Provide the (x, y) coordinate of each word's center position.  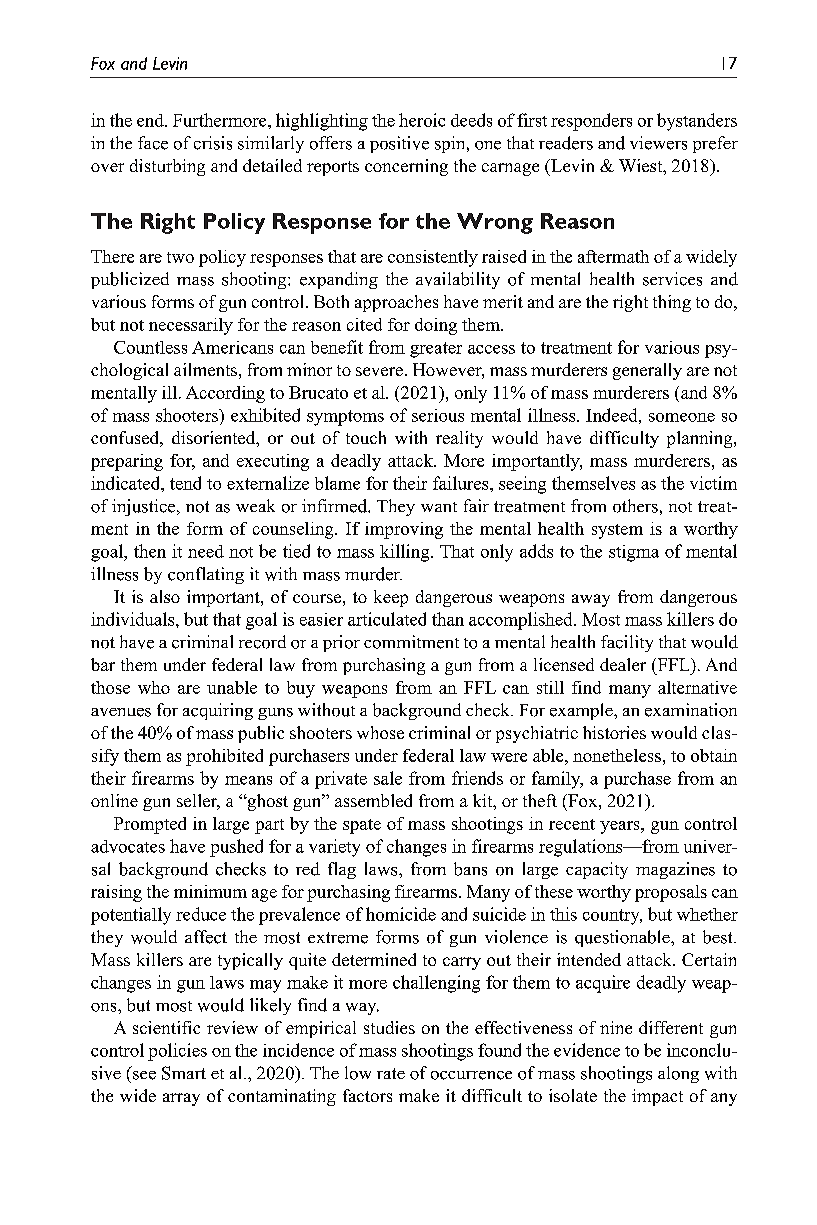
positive (399, 144)
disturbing (167, 167)
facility (627, 643)
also (165, 596)
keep (391, 598)
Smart (184, 1073)
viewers (658, 143)
